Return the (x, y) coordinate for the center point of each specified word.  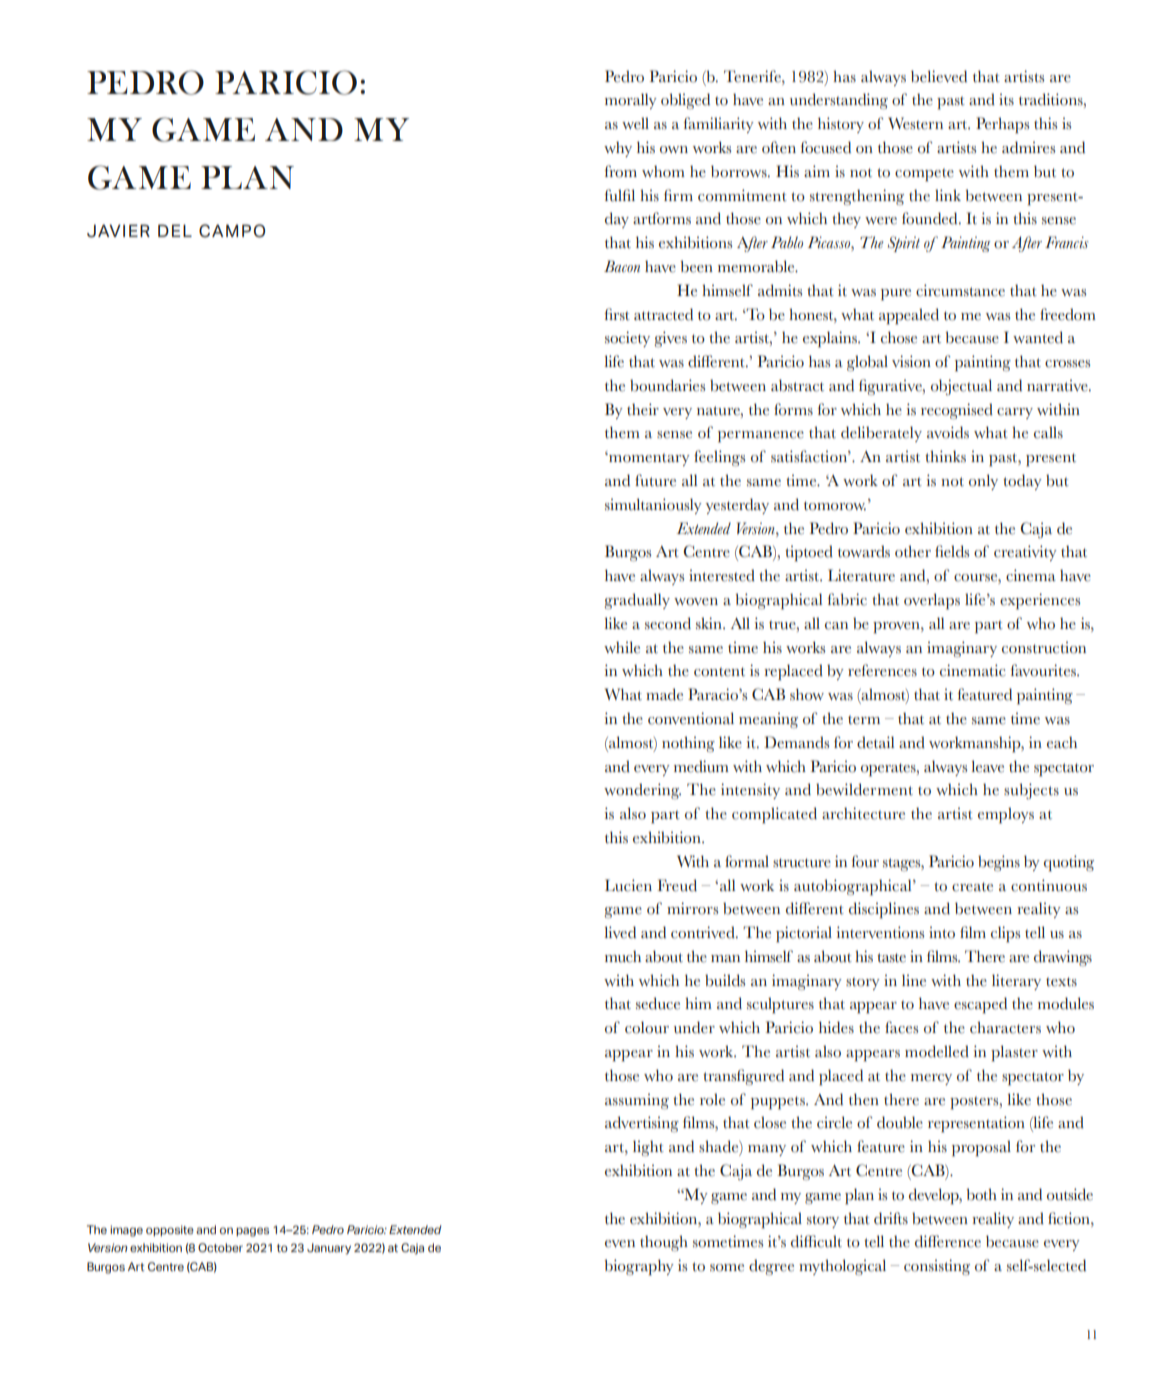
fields (952, 551)
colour (647, 1027)
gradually (637, 601)
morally (631, 101)
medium (701, 766)
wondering (642, 791)
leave (987, 766)
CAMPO (232, 231)
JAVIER (118, 231)
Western (915, 123)
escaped (980, 1005)
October (220, 1247)
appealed (909, 316)
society (627, 339)
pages (252, 1232)
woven (696, 602)
